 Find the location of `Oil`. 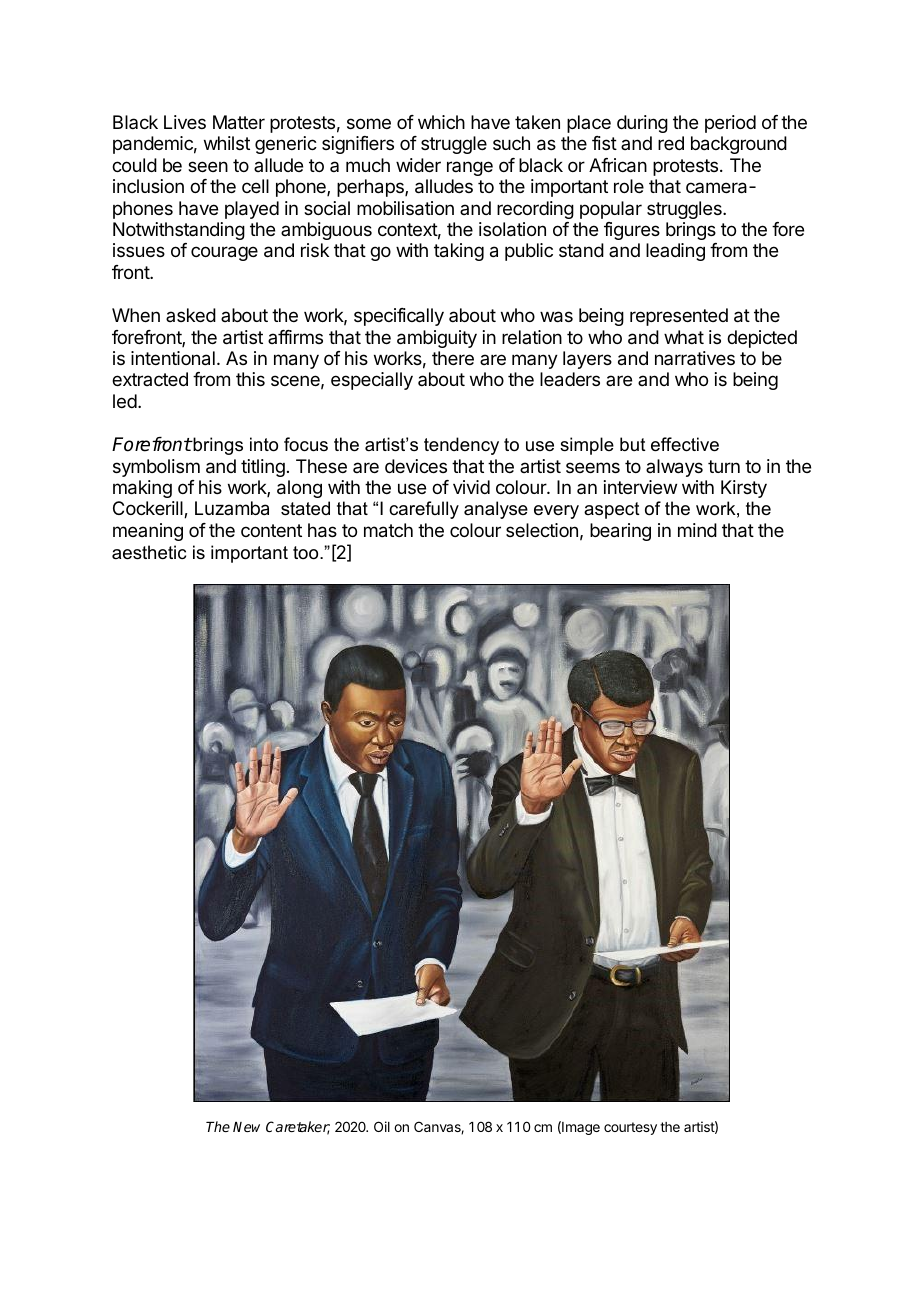

Oil is located at coordinates (382, 1126).
